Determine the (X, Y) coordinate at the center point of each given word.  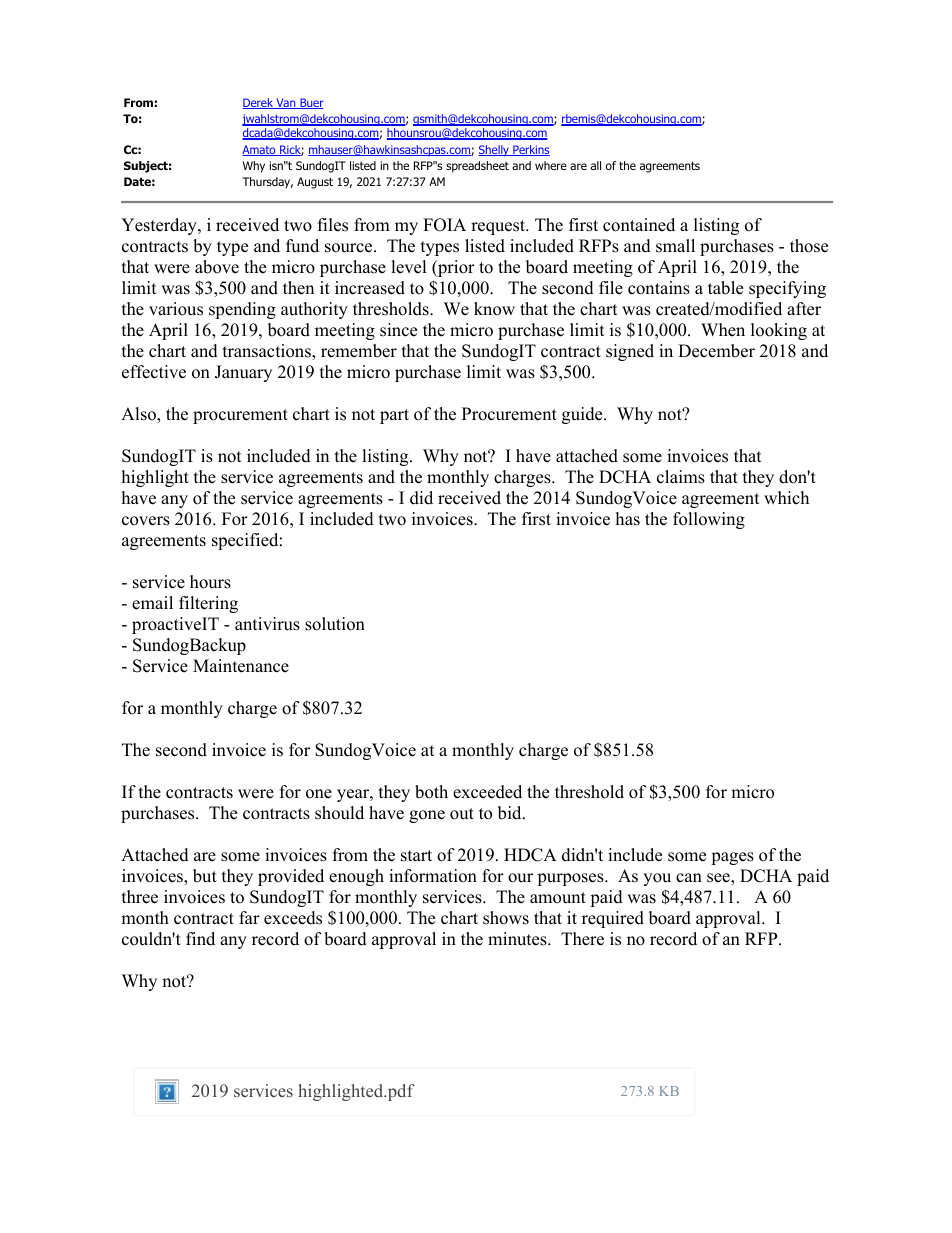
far (249, 917)
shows (506, 918)
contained (639, 225)
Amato (260, 150)
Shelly (494, 150)
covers (146, 521)
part (394, 416)
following (709, 520)
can (689, 878)
